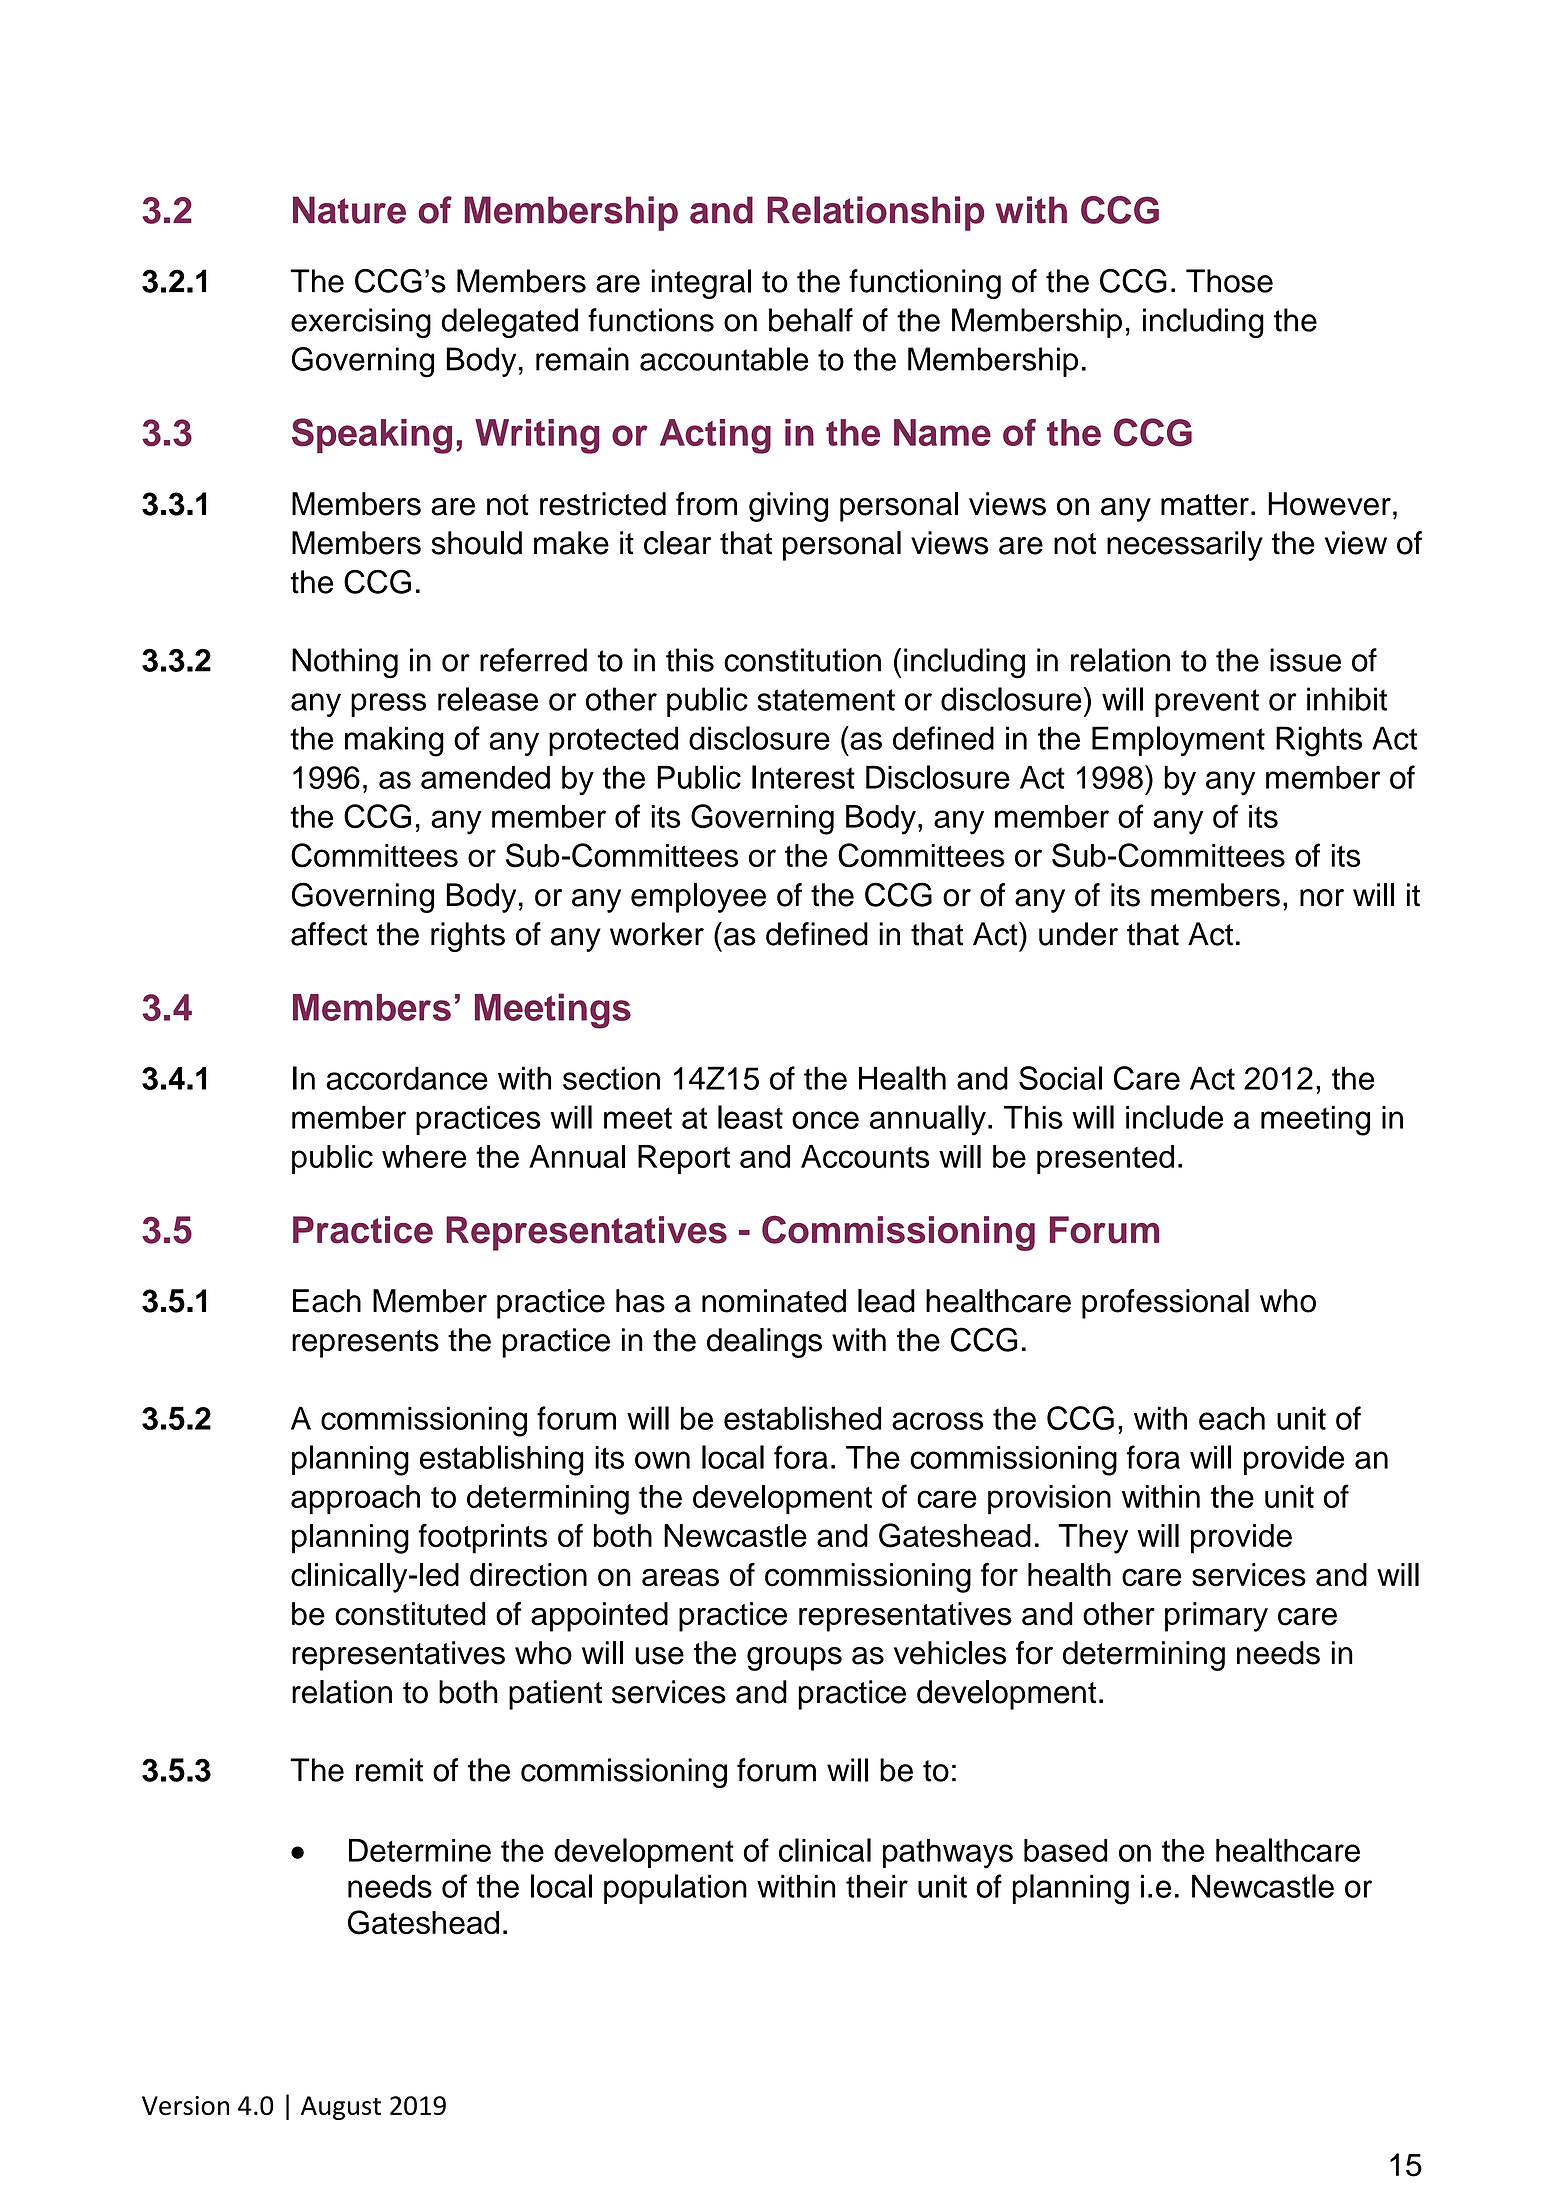  I want to click on Nature, so click(349, 210).
